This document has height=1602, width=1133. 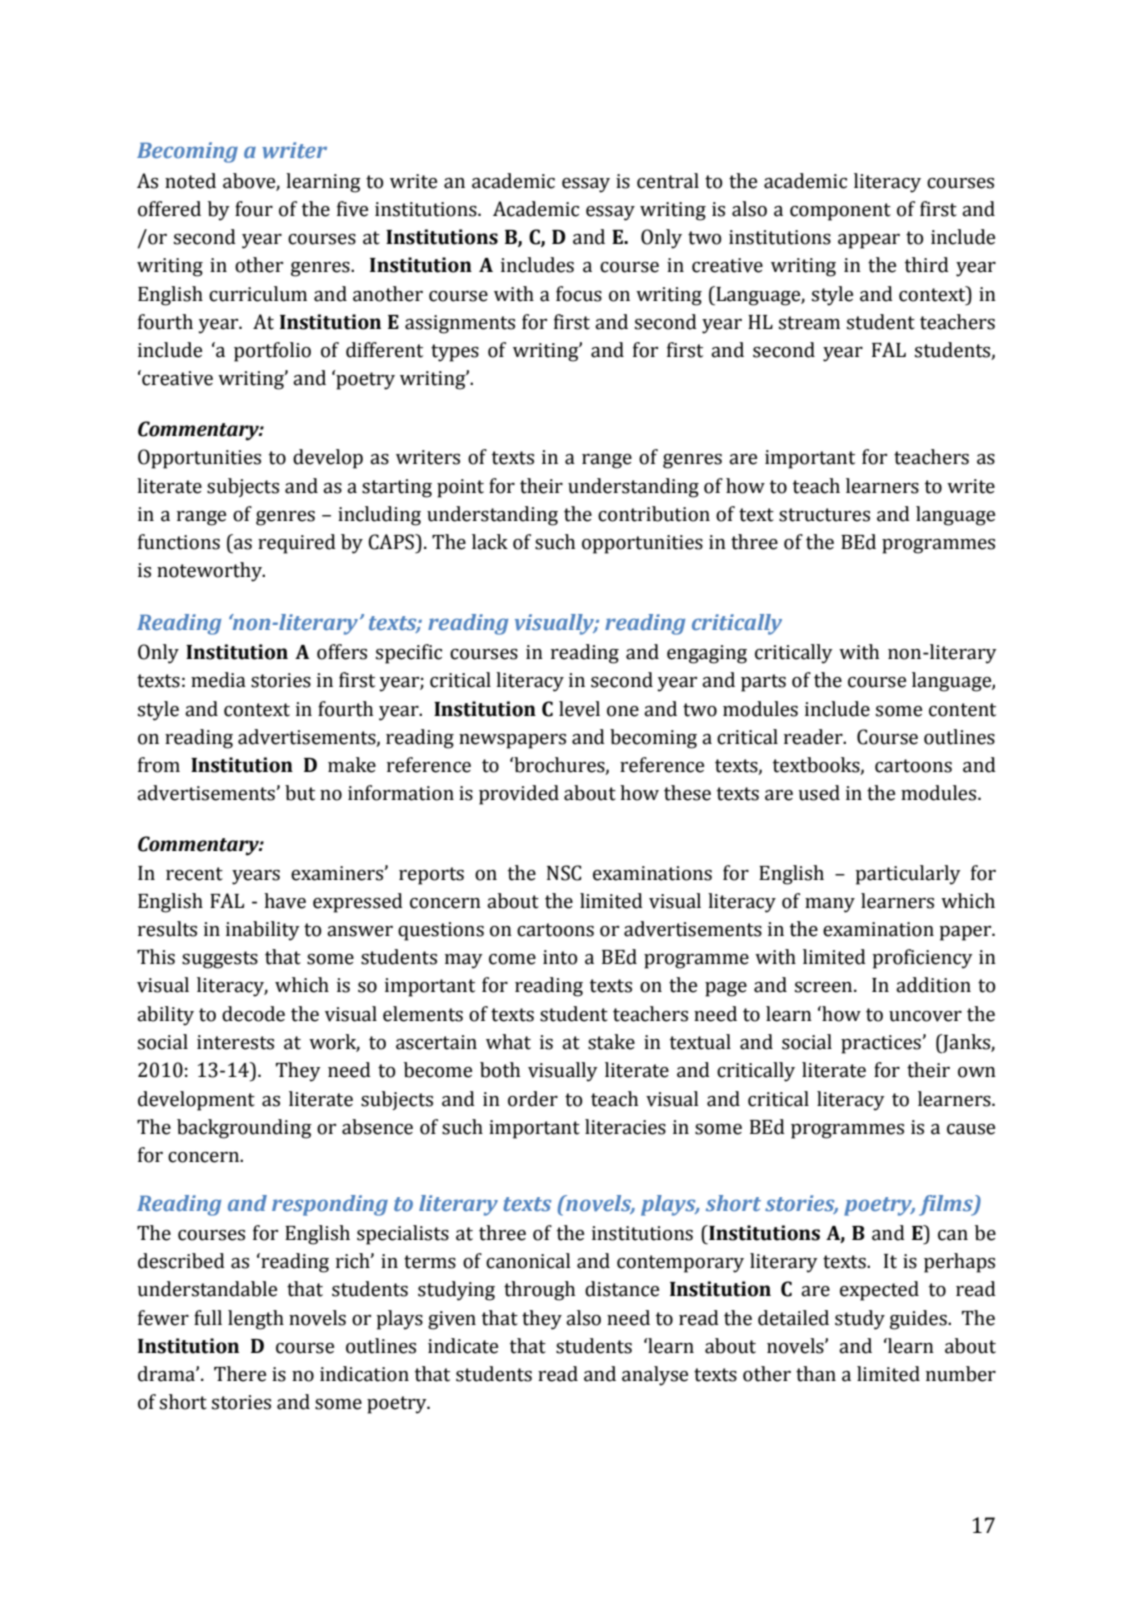 What do you see at coordinates (539, 1291) in the document?
I see `through` at bounding box center [539, 1291].
